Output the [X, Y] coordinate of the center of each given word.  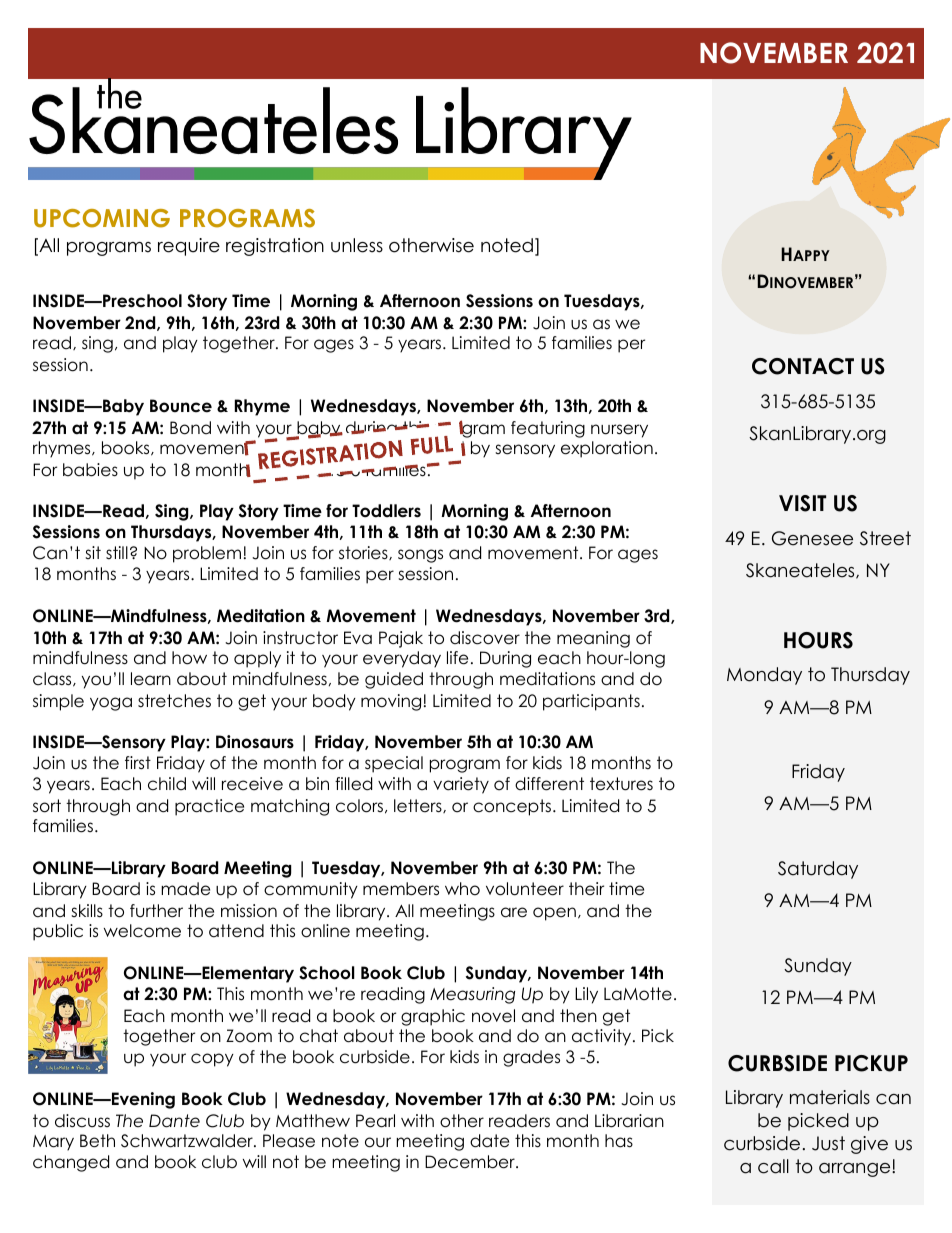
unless [357, 245]
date [489, 1141]
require [189, 247]
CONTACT [803, 366]
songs [420, 556]
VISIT [802, 503]
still [117, 552]
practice [209, 807]
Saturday [818, 870]
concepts [513, 807]
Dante [174, 1121]
